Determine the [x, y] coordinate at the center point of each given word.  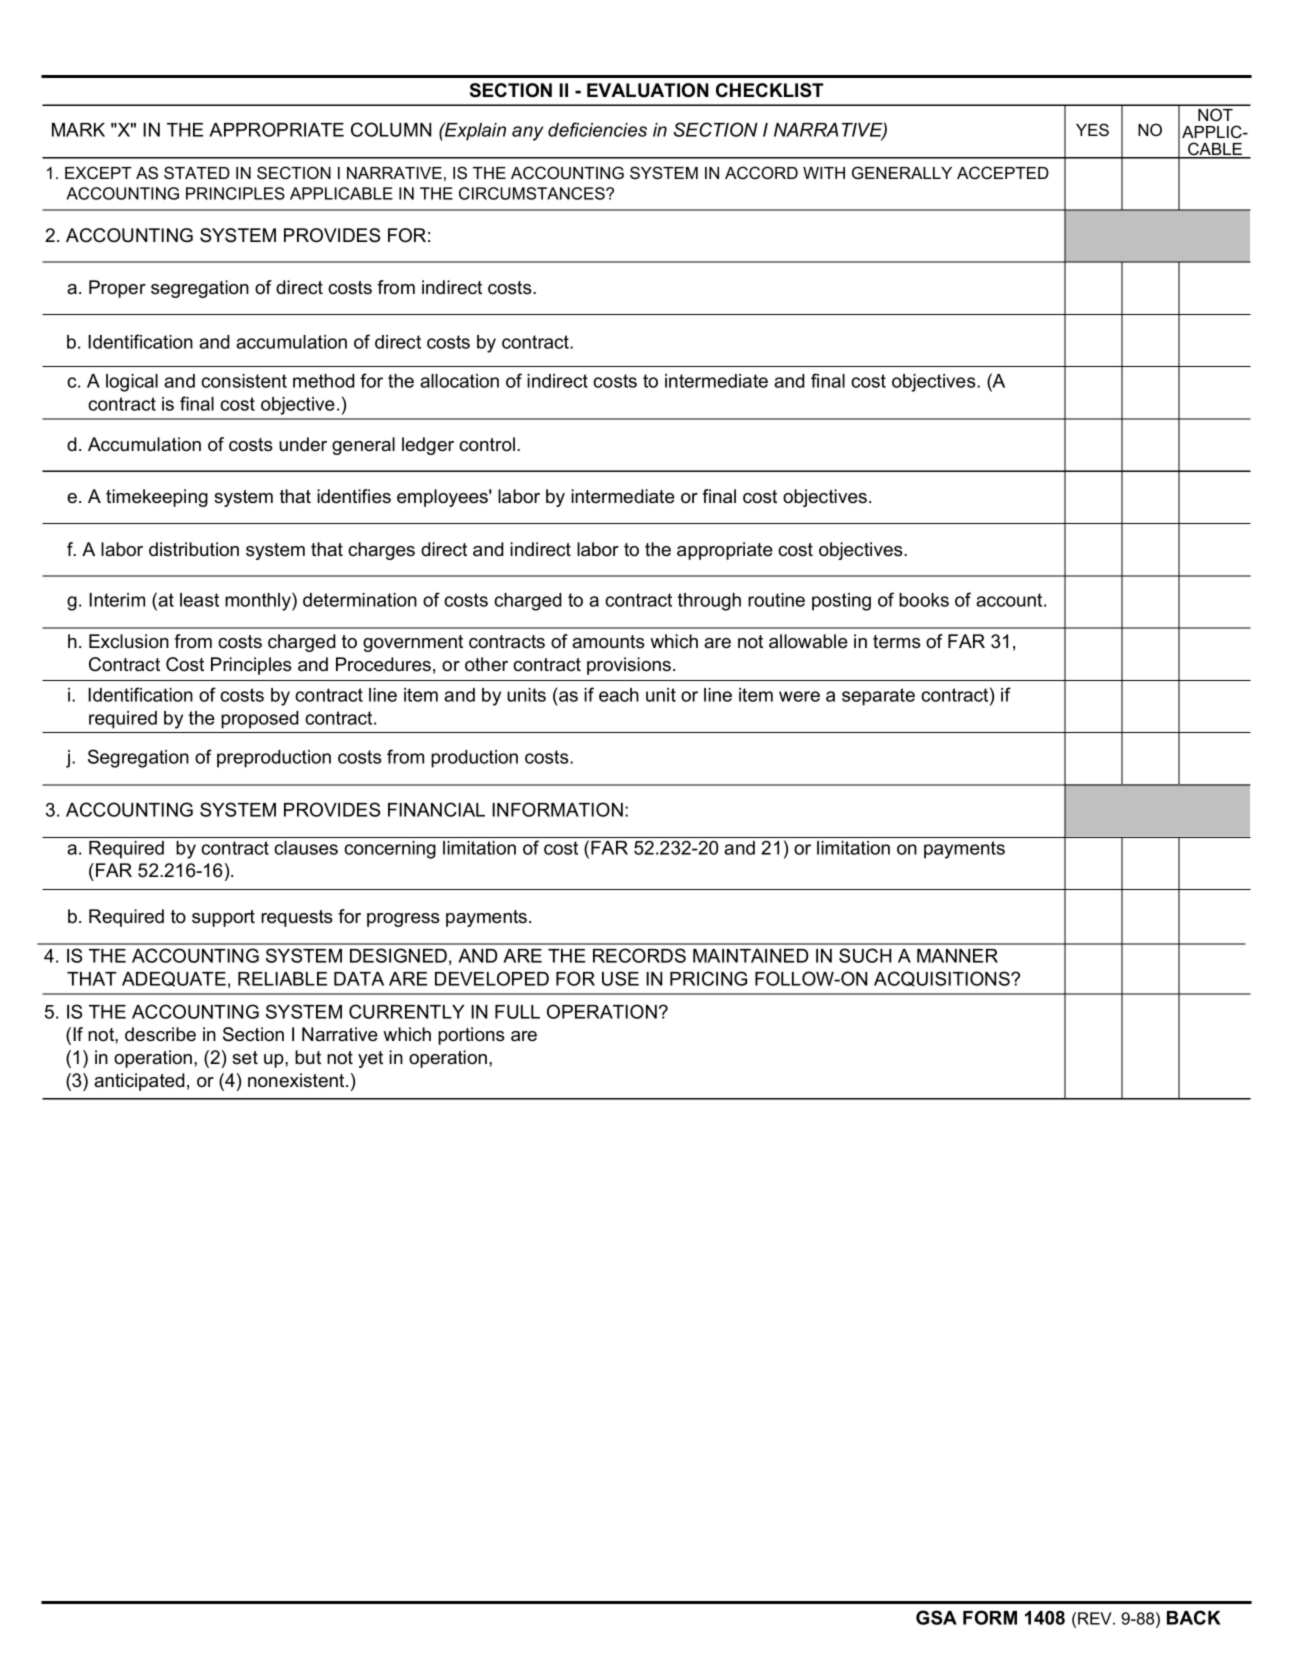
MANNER [957, 956]
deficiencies [597, 129]
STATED [197, 173]
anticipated [139, 1082]
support [223, 918]
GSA [936, 1617]
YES [1092, 129]
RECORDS [639, 955]
